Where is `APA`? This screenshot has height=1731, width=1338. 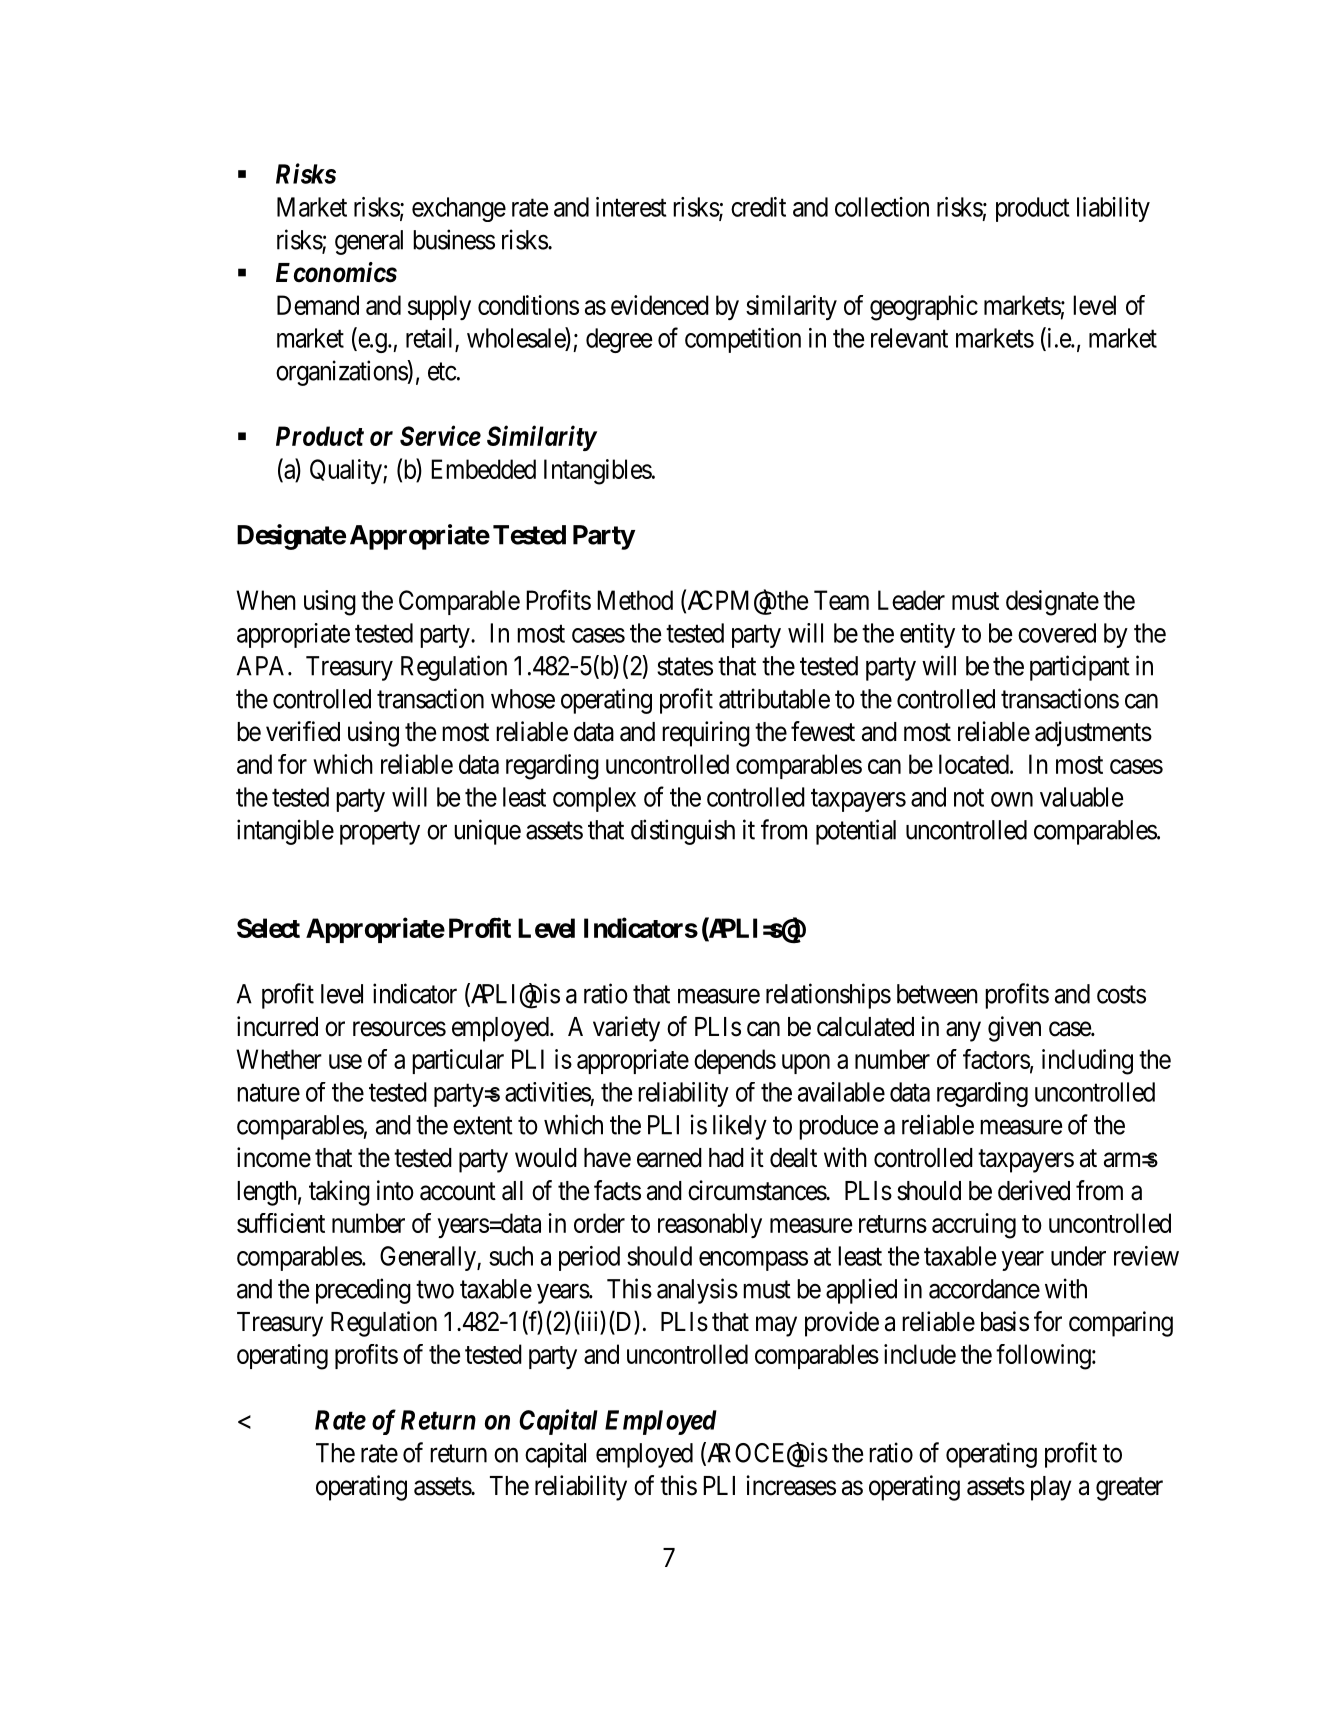 APA is located at coordinates (263, 666).
